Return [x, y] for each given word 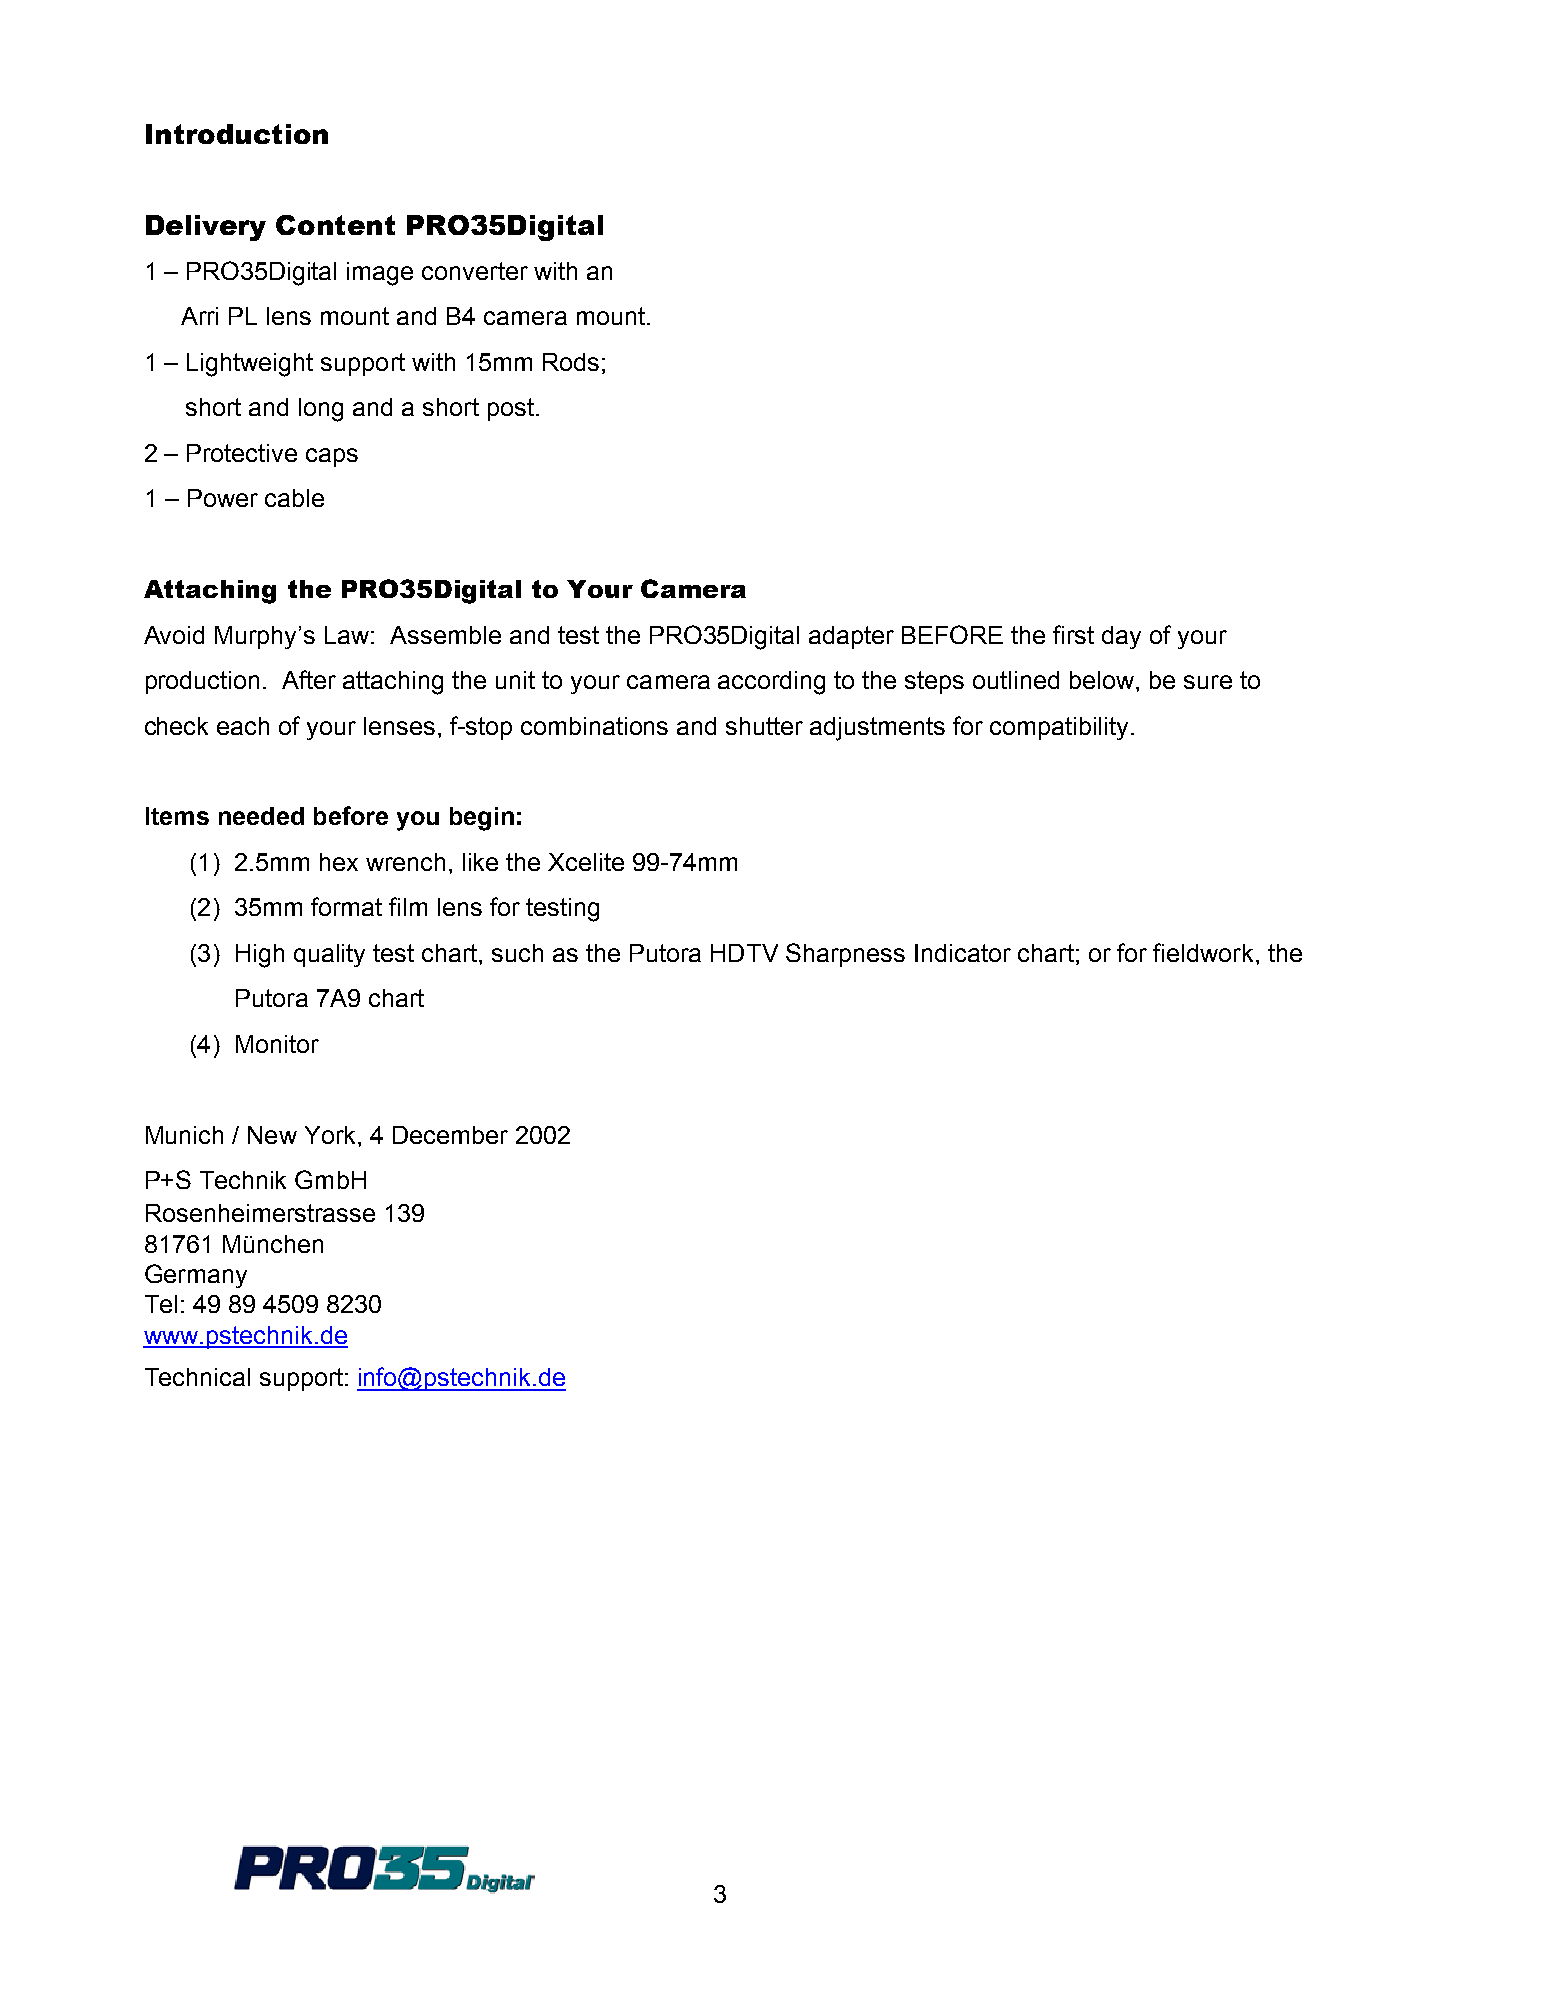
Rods [571, 362]
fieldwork [1203, 952]
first [1073, 634]
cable [294, 498]
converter [475, 271]
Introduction [237, 134]
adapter [851, 637]
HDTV [744, 953]
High [260, 956]
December [450, 1135]
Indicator [963, 953]
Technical [197, 1377]
